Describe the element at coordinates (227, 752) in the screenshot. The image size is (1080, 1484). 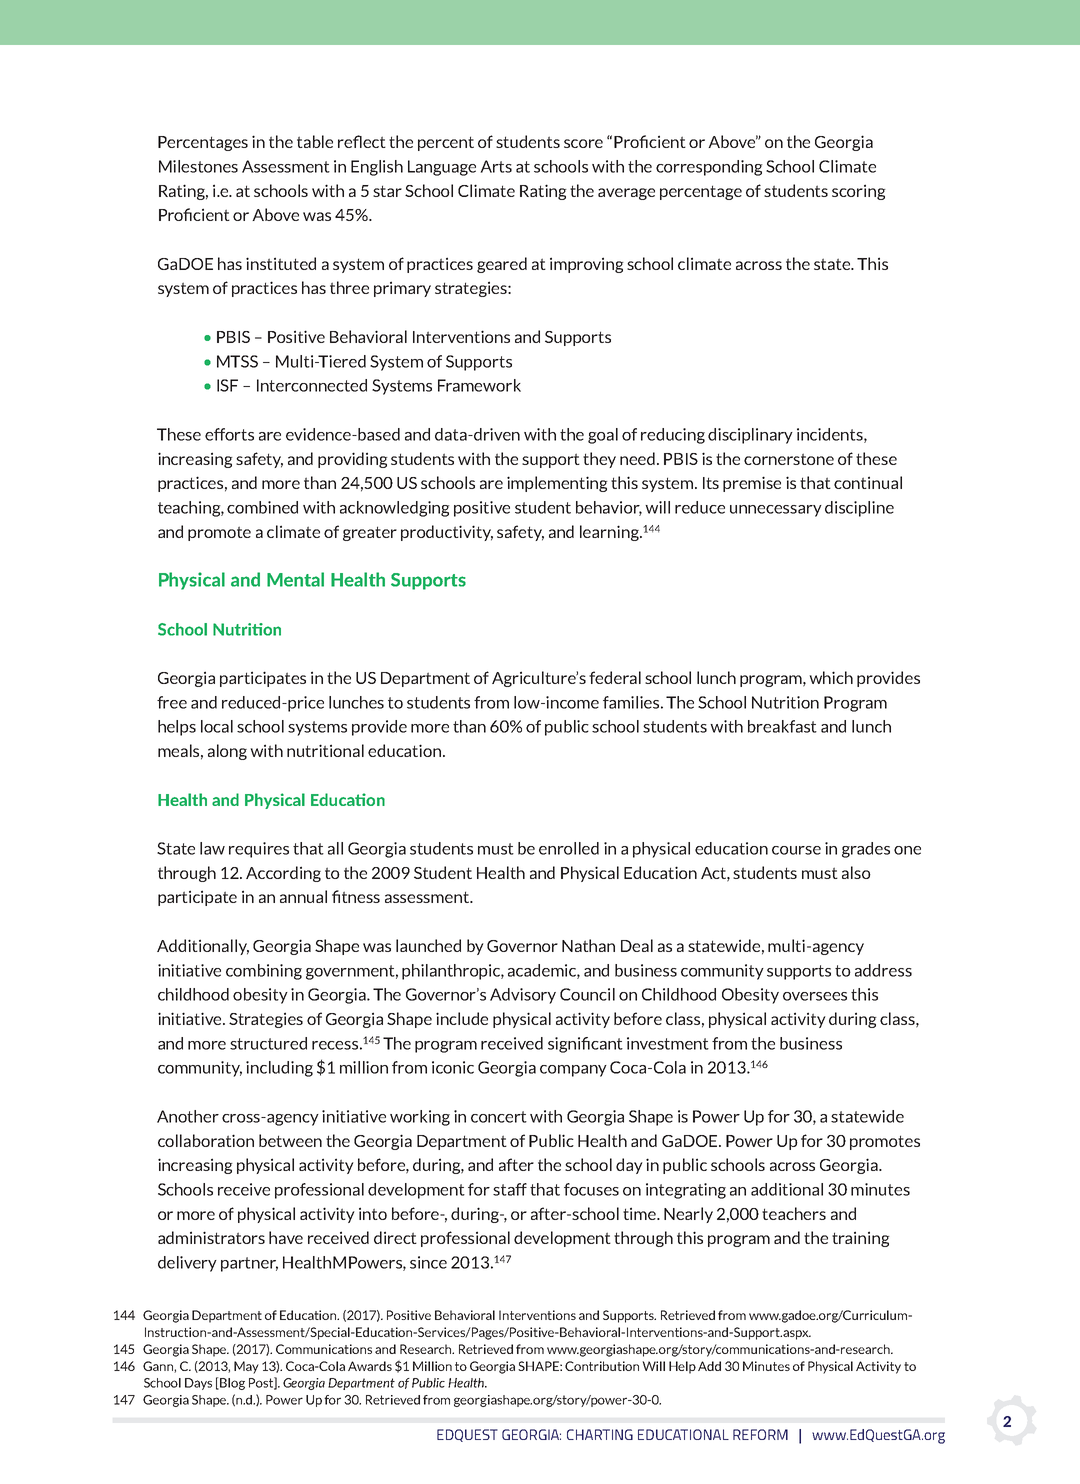
I see `along` at that location.
